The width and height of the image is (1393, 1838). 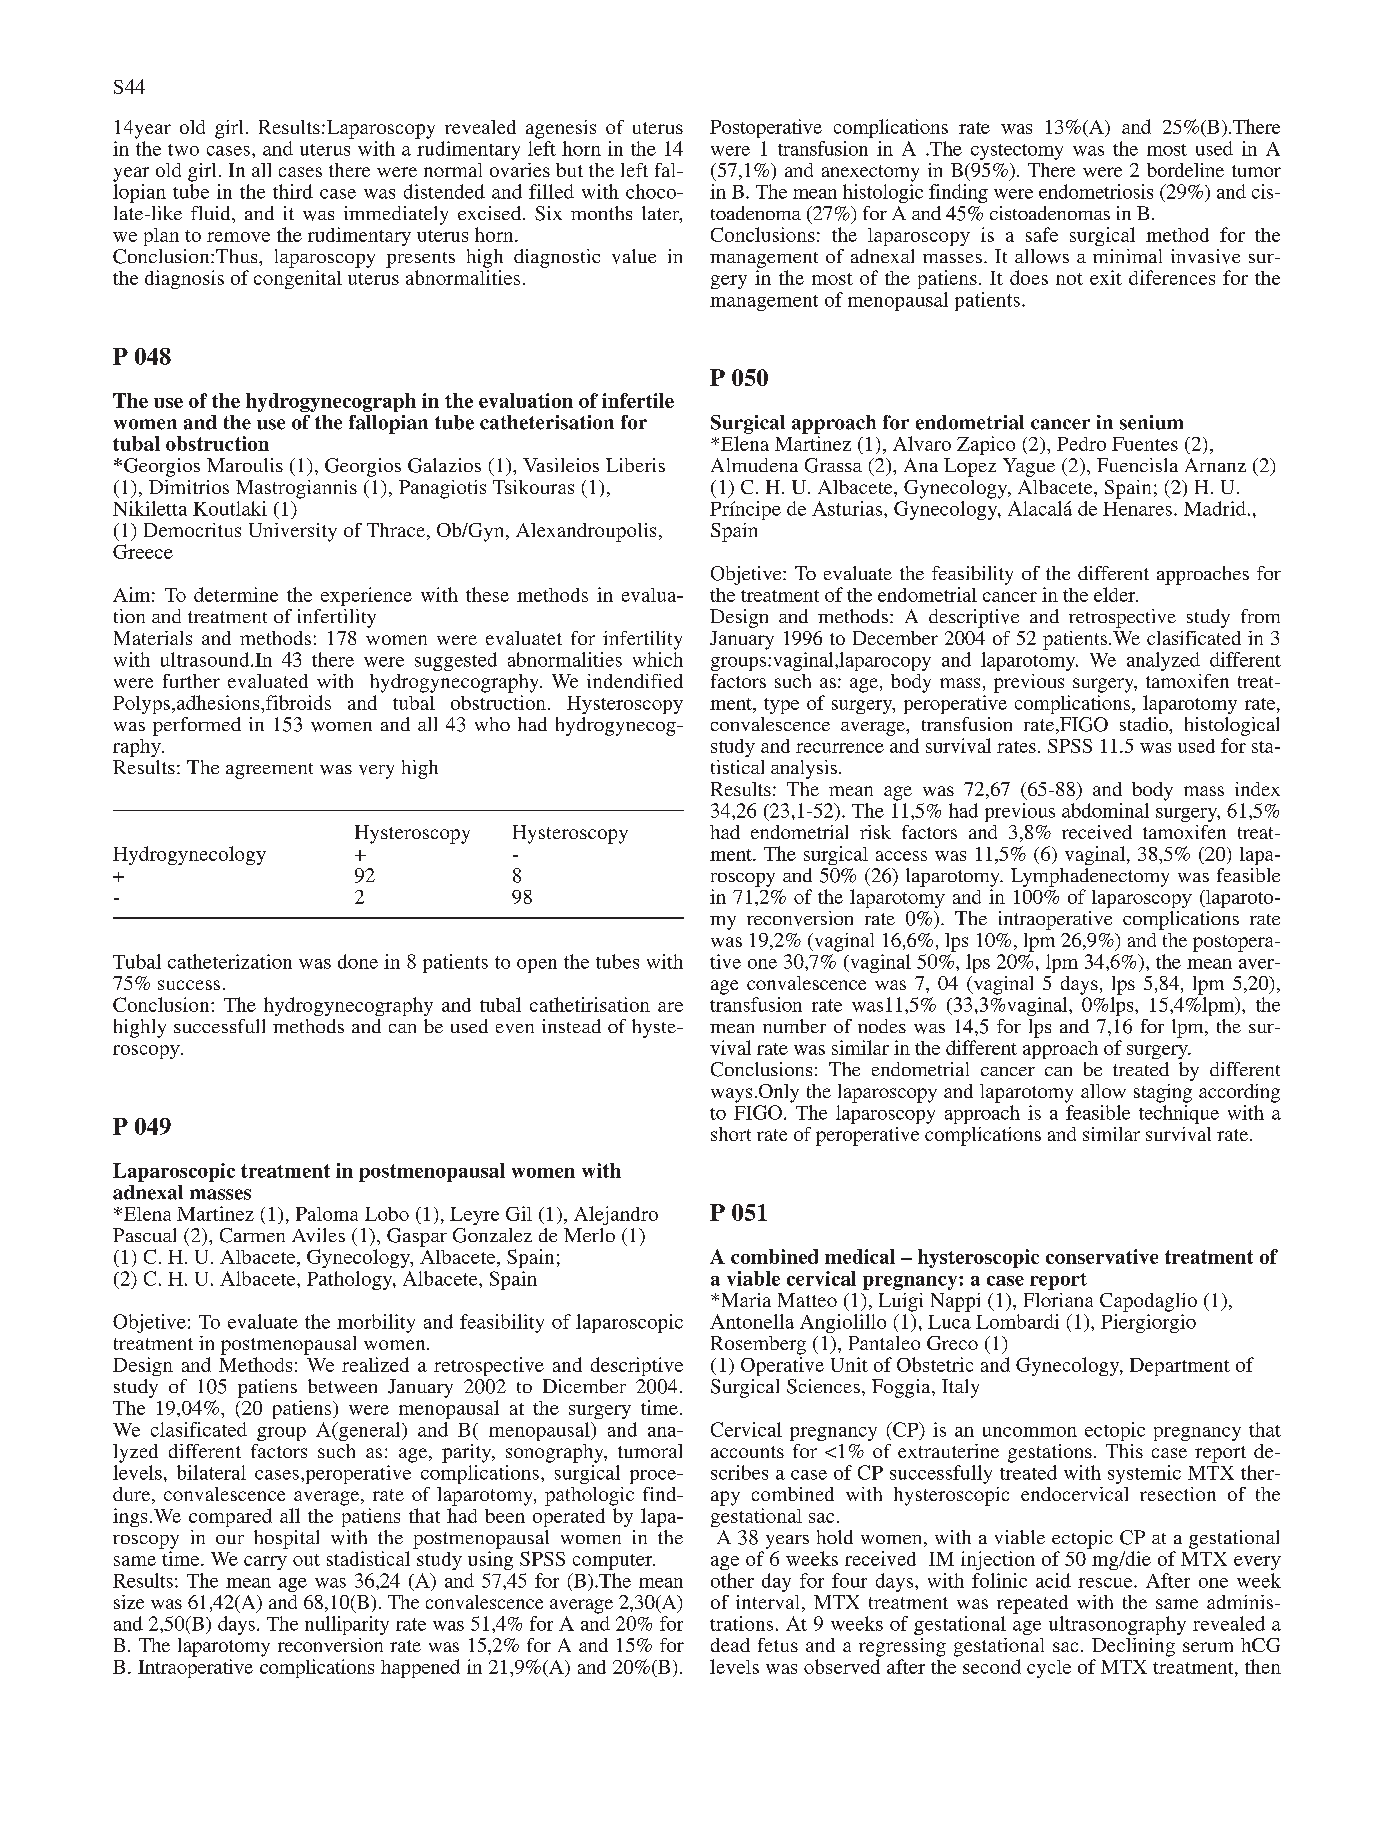 What do you see at coordinates (265, 1563) in the image?
I see `carry` at bounding box center [265, 1563].
